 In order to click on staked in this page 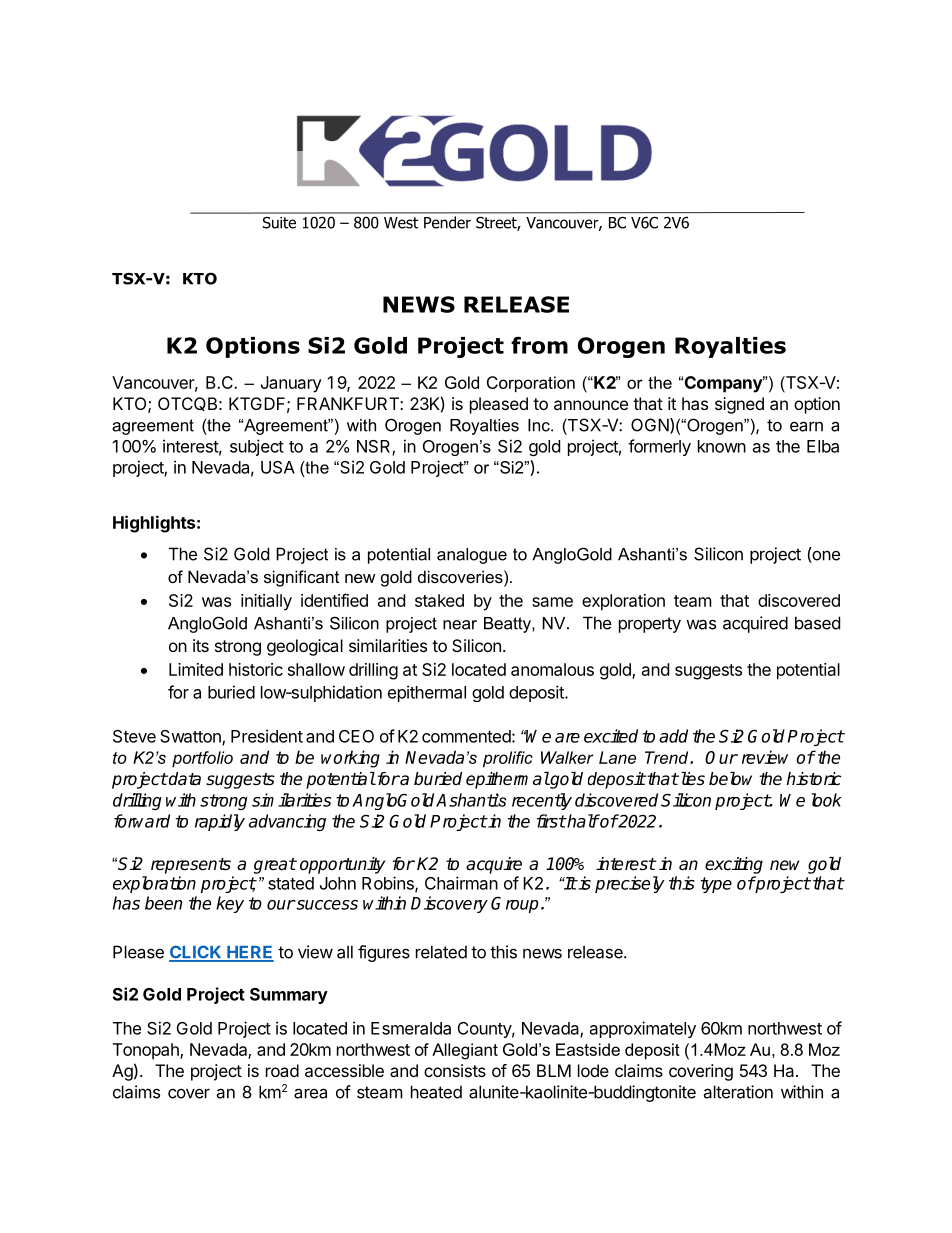, I will do `click(439, 600)`.
